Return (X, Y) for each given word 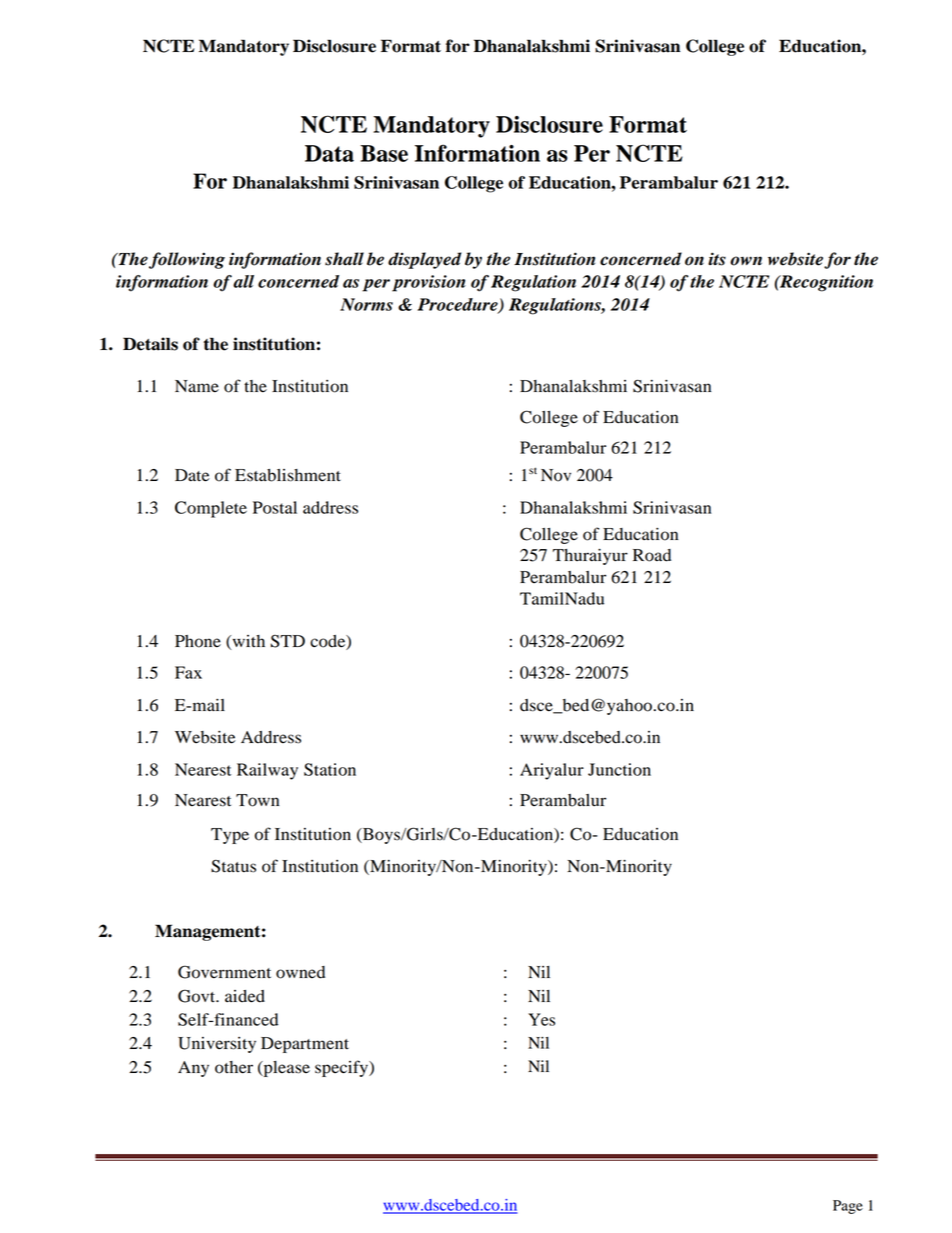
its (717, 259)
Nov (556, 475)
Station (330, 769)
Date (192, 475)
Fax (188, 672)
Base (384, 153)
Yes (541, 1019)
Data (329, 153)
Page (848, 1207)
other (234, 1067)
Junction (619, 769)
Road (652, 555)
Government (224, 972)
